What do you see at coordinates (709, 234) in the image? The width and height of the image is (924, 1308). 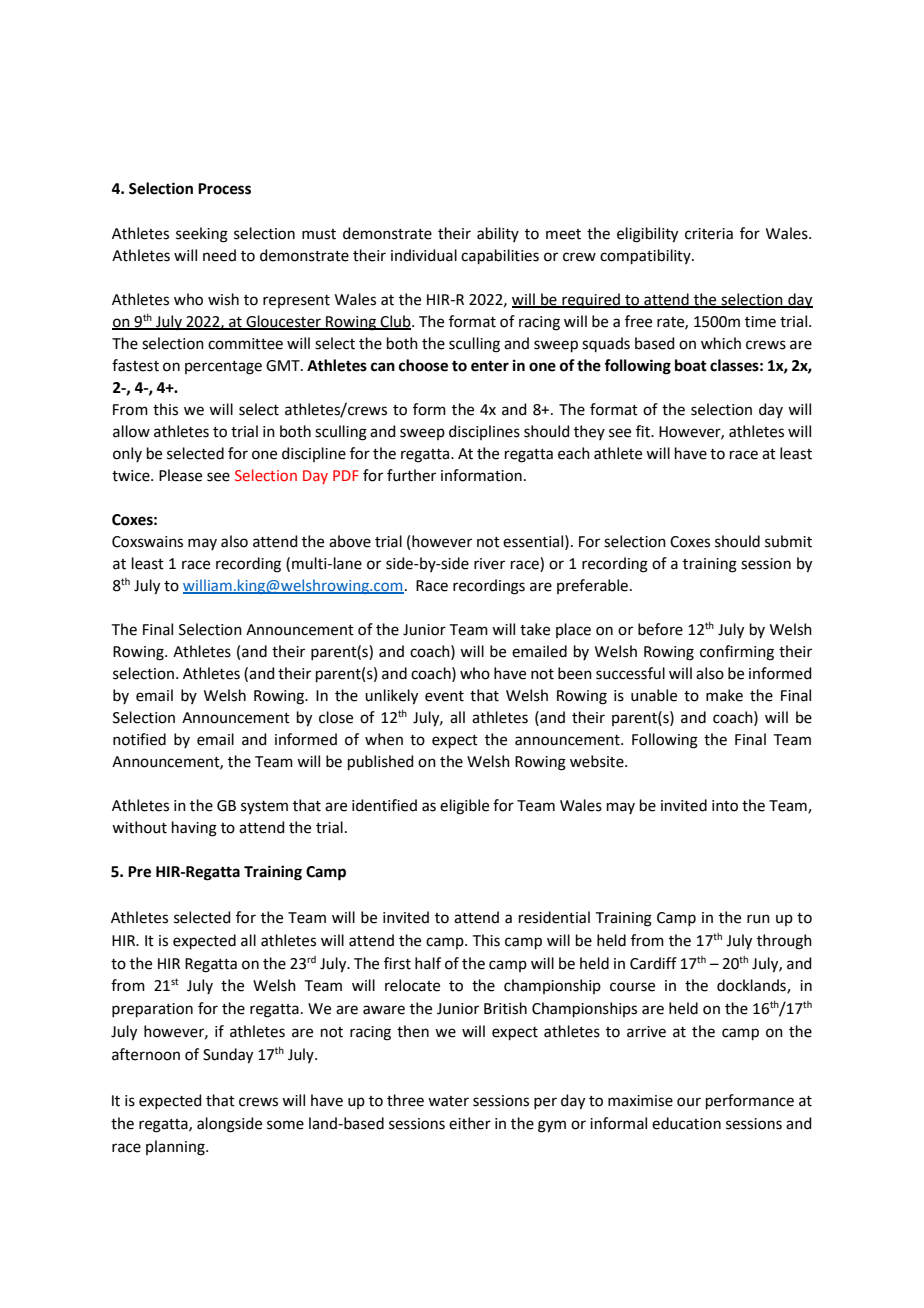 I see `criteria` at bounding box center [709, 234].
